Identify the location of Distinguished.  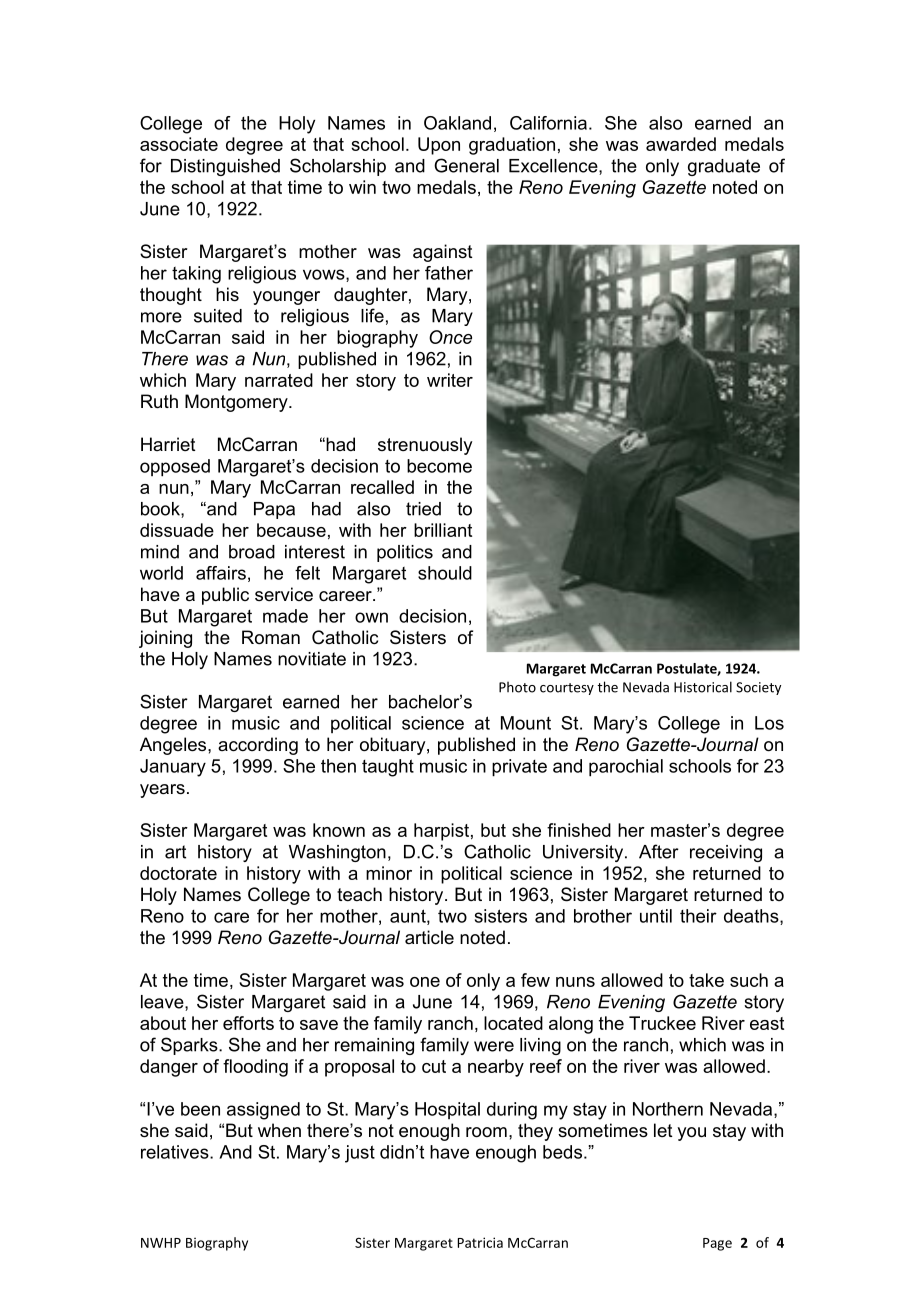
(225, 167).
